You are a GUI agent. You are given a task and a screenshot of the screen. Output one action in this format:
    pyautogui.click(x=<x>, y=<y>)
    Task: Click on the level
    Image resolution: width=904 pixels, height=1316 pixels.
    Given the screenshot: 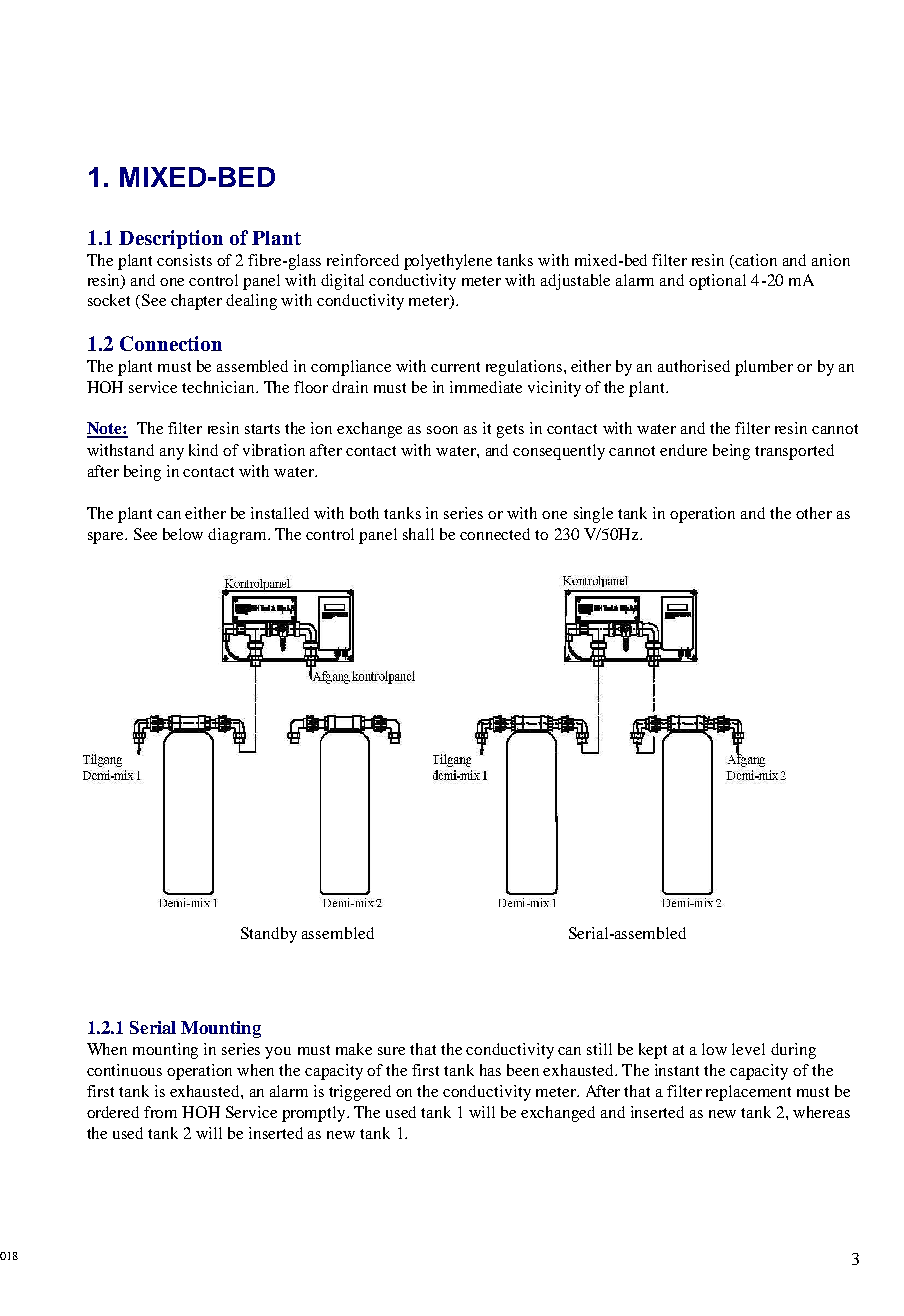 What is the action you would take?
    pyautogui.click(x=748, y=1049)
